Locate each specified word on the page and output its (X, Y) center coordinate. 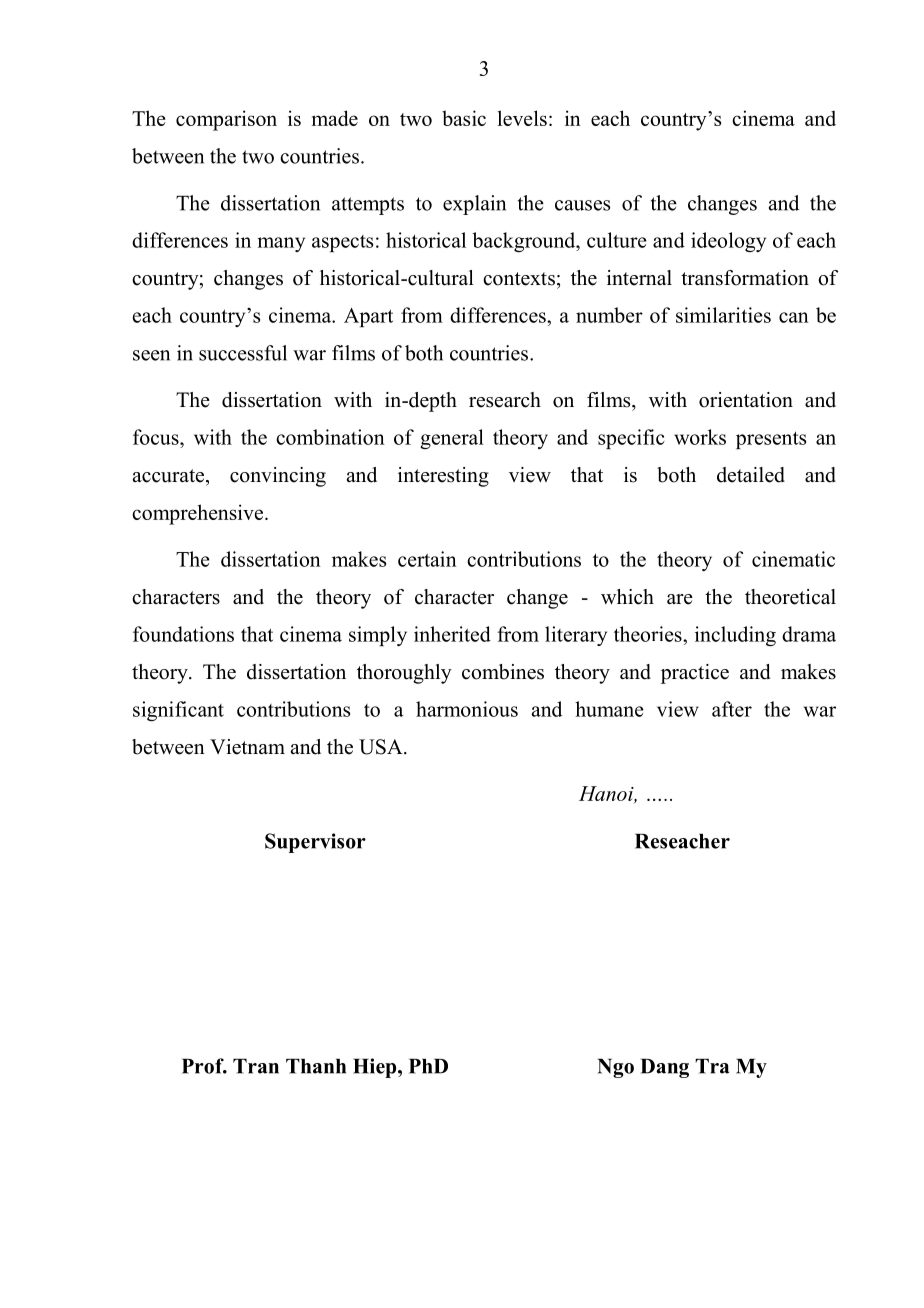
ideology (728, 242)
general (452, 439)
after (732, 709)
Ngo (616, 1068)
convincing (278, 477)
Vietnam (247, 747)
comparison (226, 120)
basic (464, 118)
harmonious (467, 709)
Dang (665, 1068)
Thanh (316, 1066)
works (700, 437)
